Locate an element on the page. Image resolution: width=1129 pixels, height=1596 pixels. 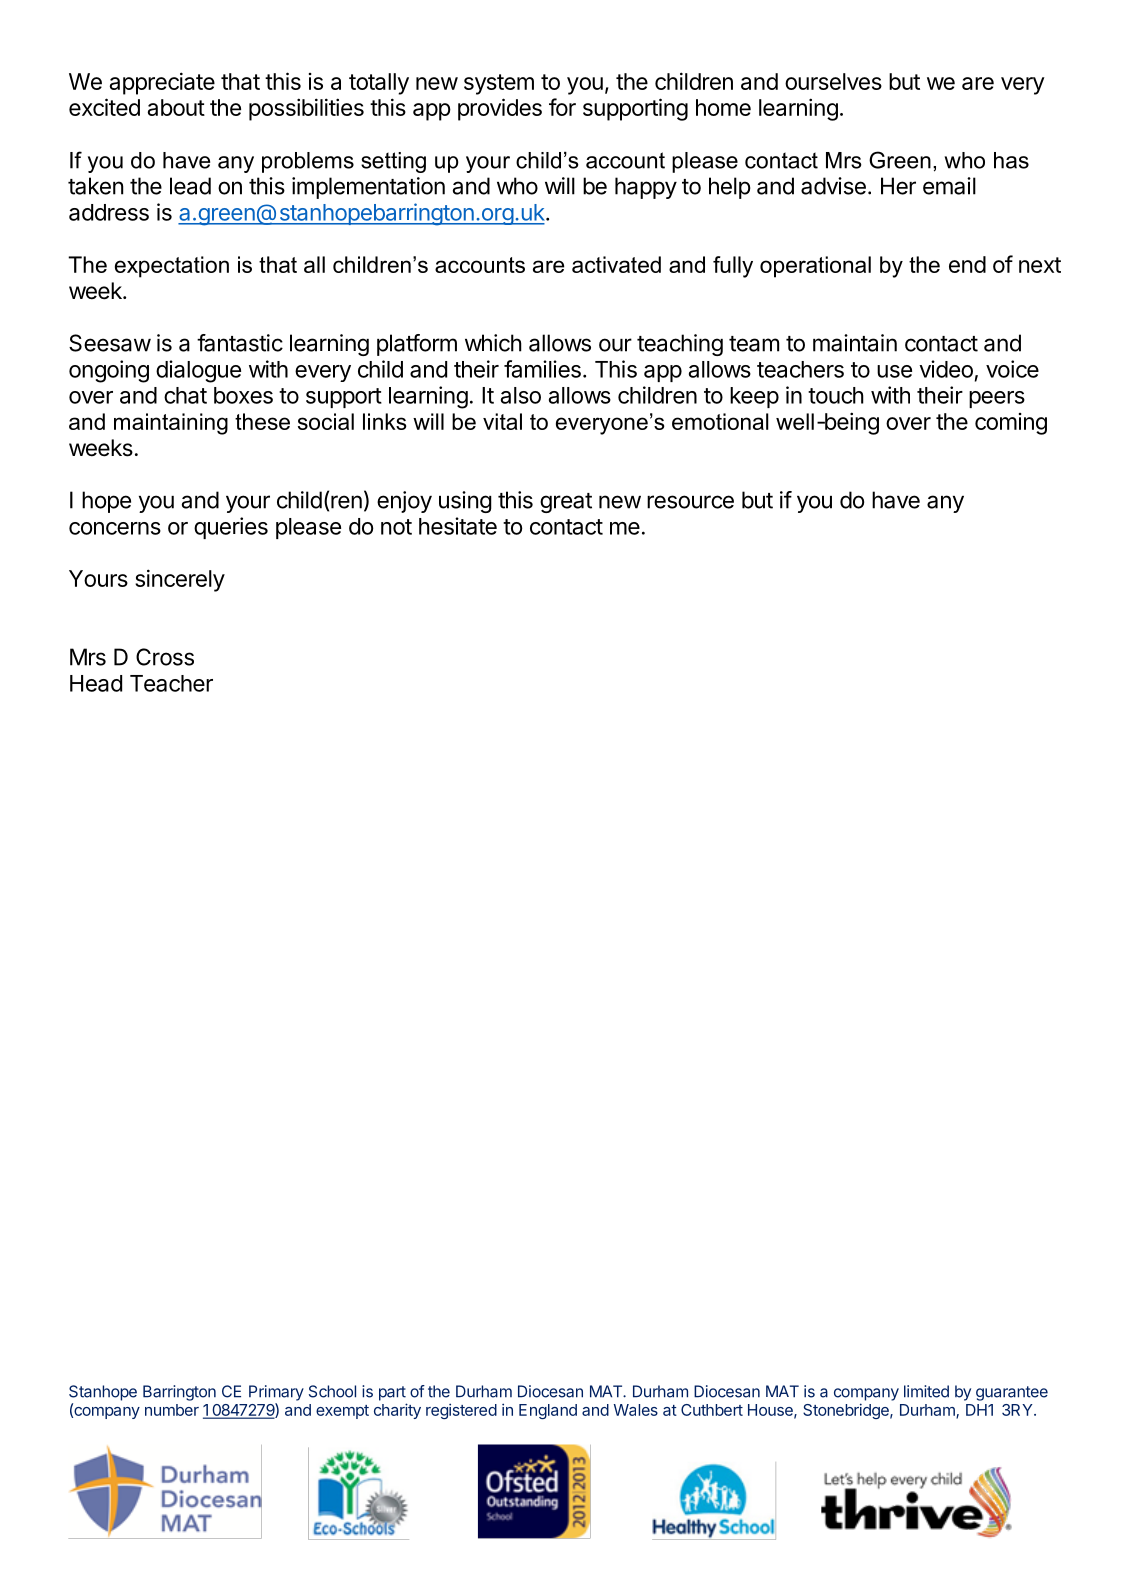
about is located at coordinates (176, 107).
